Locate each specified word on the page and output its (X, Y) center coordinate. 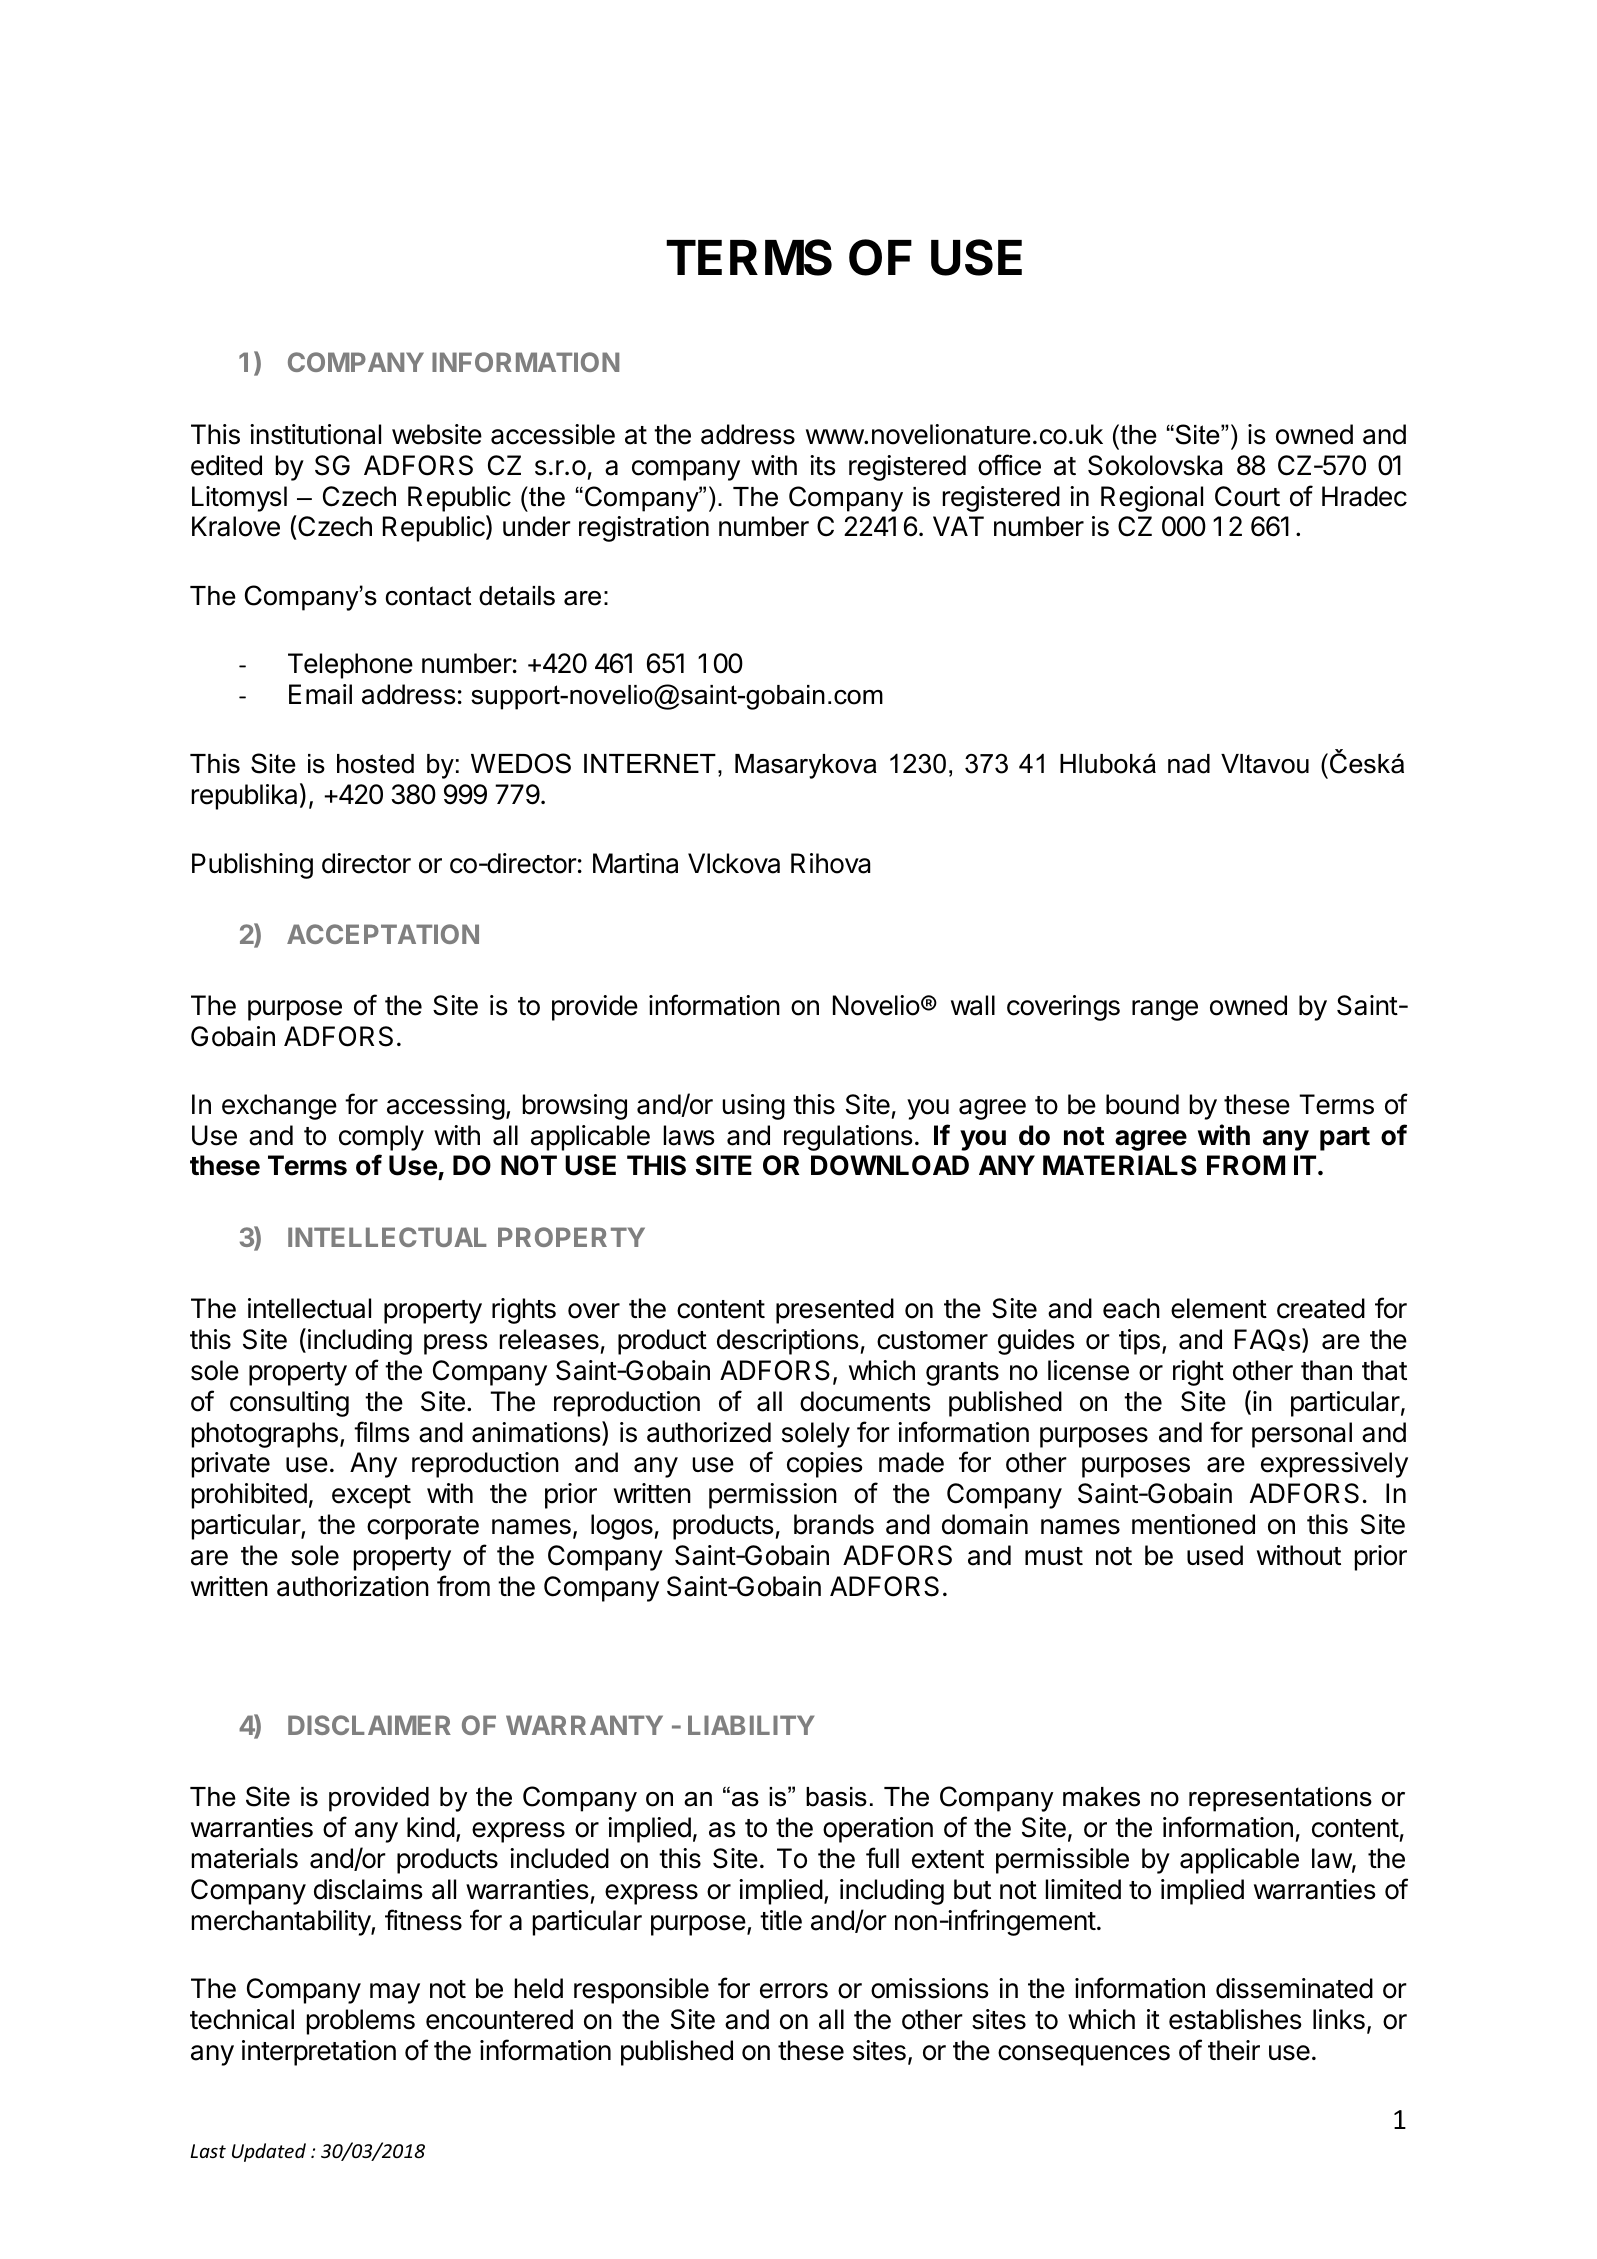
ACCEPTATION (383, 934)
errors (794, 1991)
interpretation (319, 2053)
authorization (353, 1586)
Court (1247, 496)
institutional (315, 434)
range (1165, 1010)
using (754, 1107)
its (823, 465)
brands (834, 1524)
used (1215, 1555)
